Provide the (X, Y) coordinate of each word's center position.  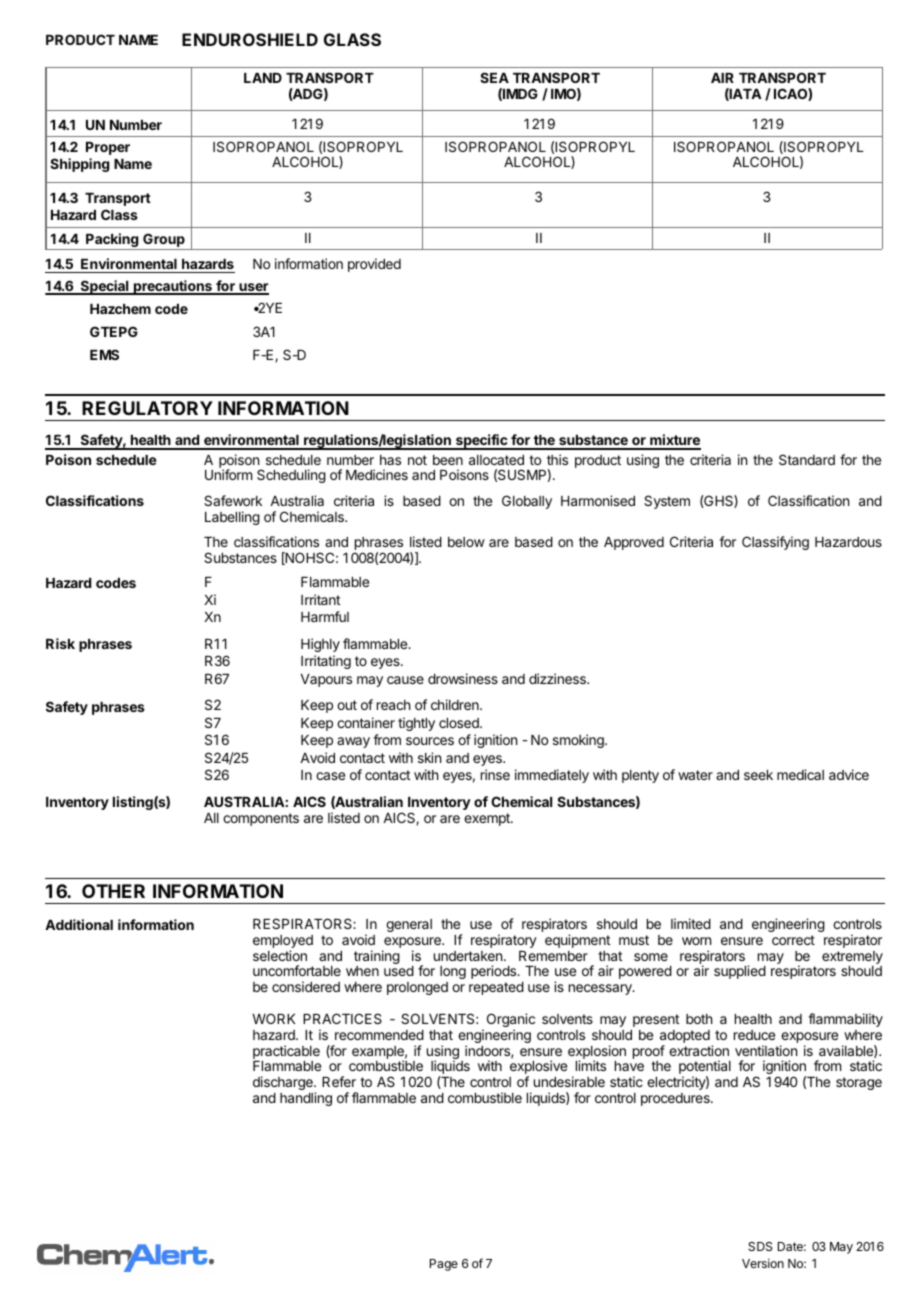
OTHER (113, 891)
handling (306, 1099)
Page (444, 1265)
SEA (494, 77)
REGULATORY (147, 408)
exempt (488, 819)
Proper (108, 148)
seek (758, 775)
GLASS (352, 39)
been (448, 460)
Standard (807, 459)
